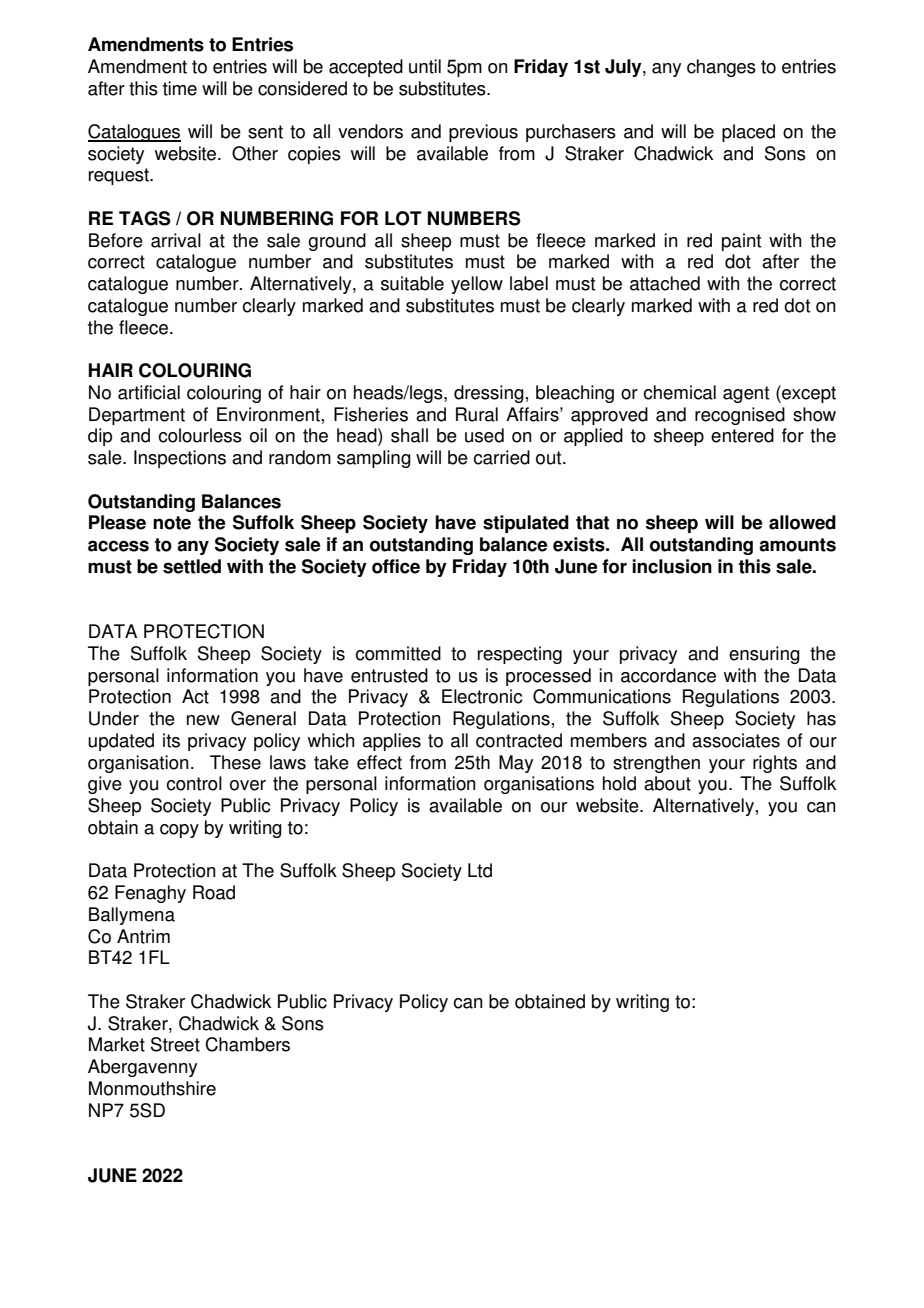  I want to click on time, so click(180, 88).
